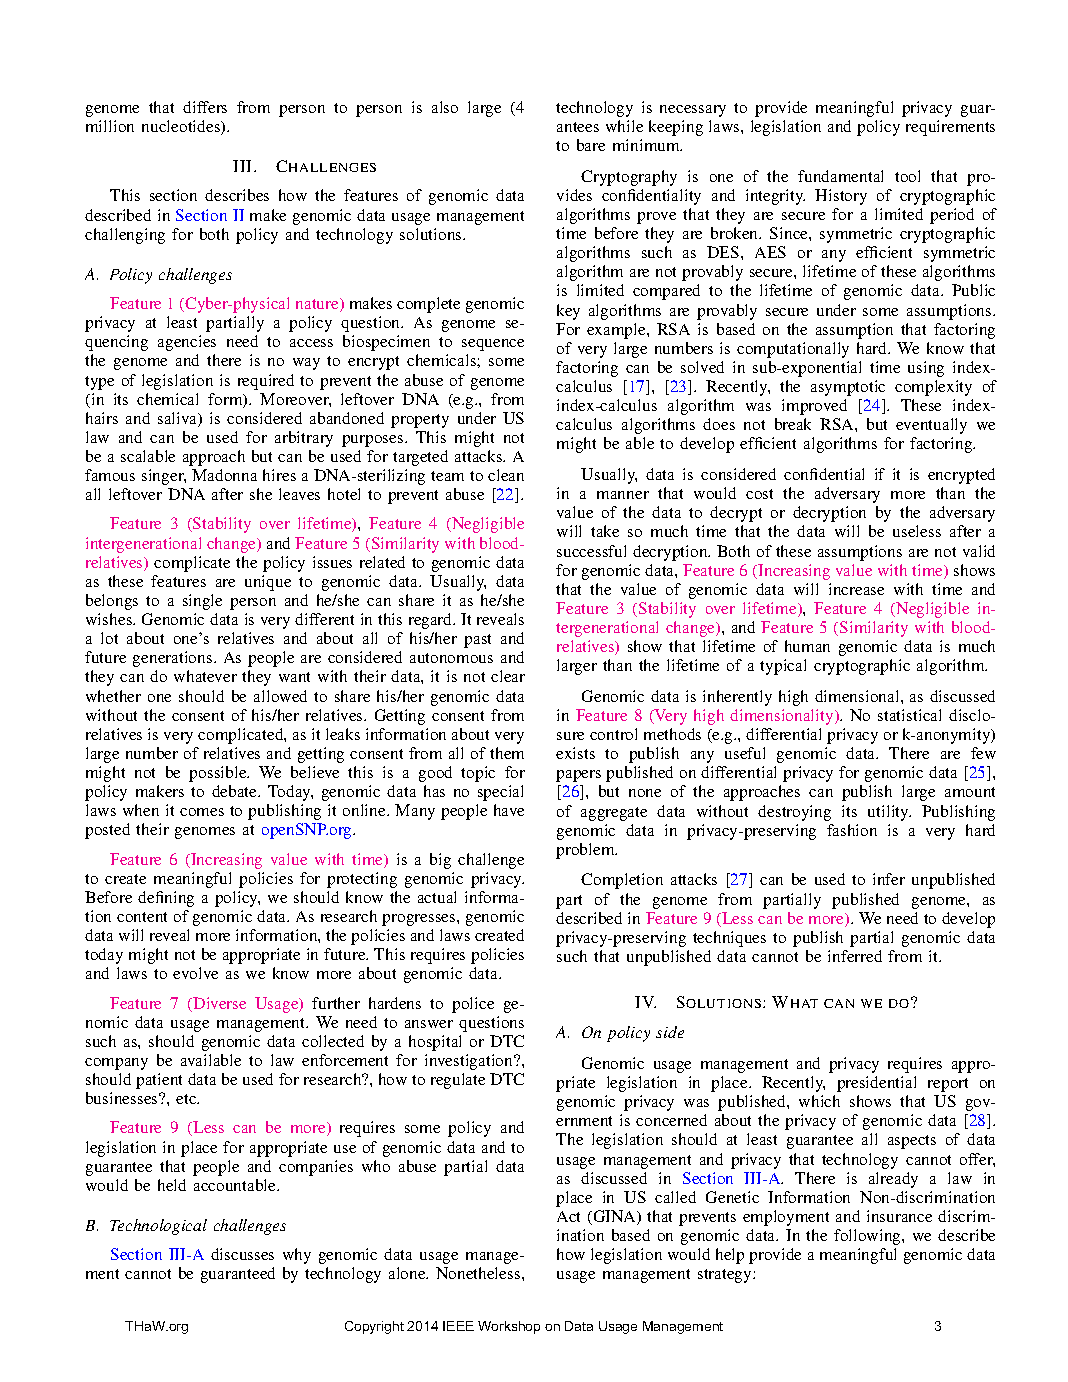 This page has height=1382, width=1068. I want to click on Workshop, so click(509, 1327).
